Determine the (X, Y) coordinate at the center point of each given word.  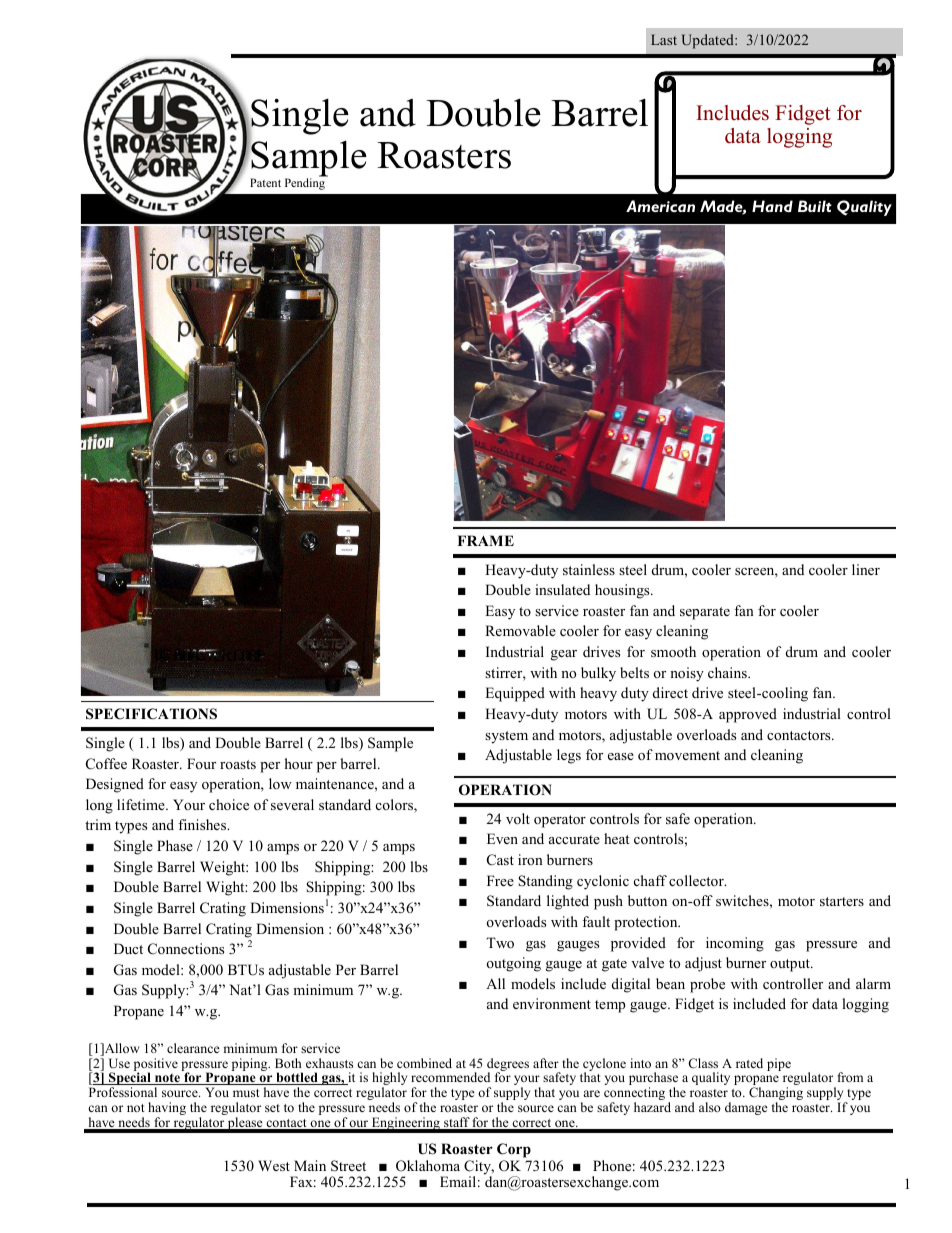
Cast (500, 860)
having (167, 1110)
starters (842, 901)
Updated (708, 41)
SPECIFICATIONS (151, 714)
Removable (520, 630)
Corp (514, 1150)
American (660, 206)
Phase (175, 845)
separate (705, 613)
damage (746, 1108)
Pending (306, 183)
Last (664, 39)
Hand (772, 206)
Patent (265, 182)
